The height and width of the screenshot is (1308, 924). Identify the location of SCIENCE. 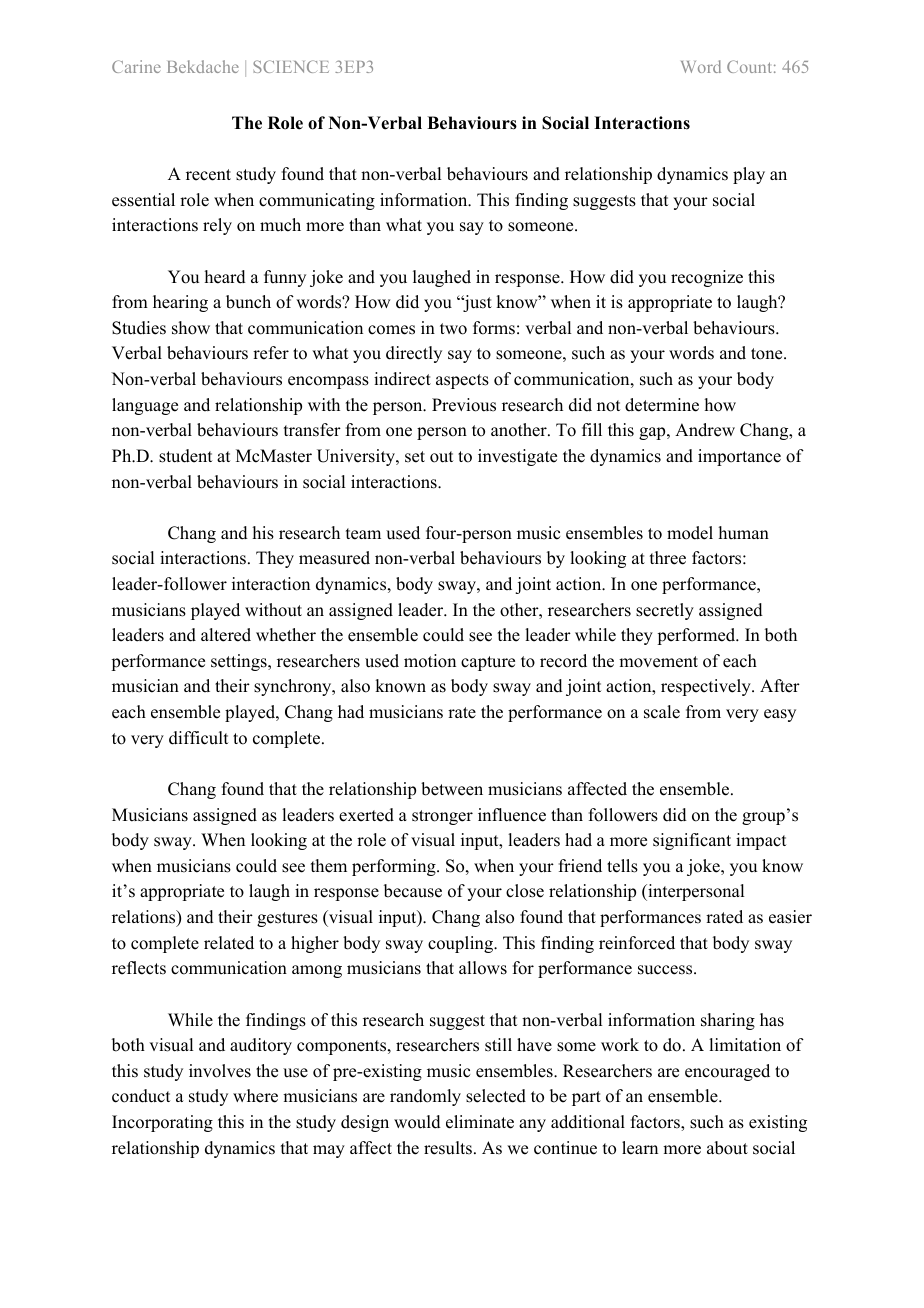
(291, 66).
